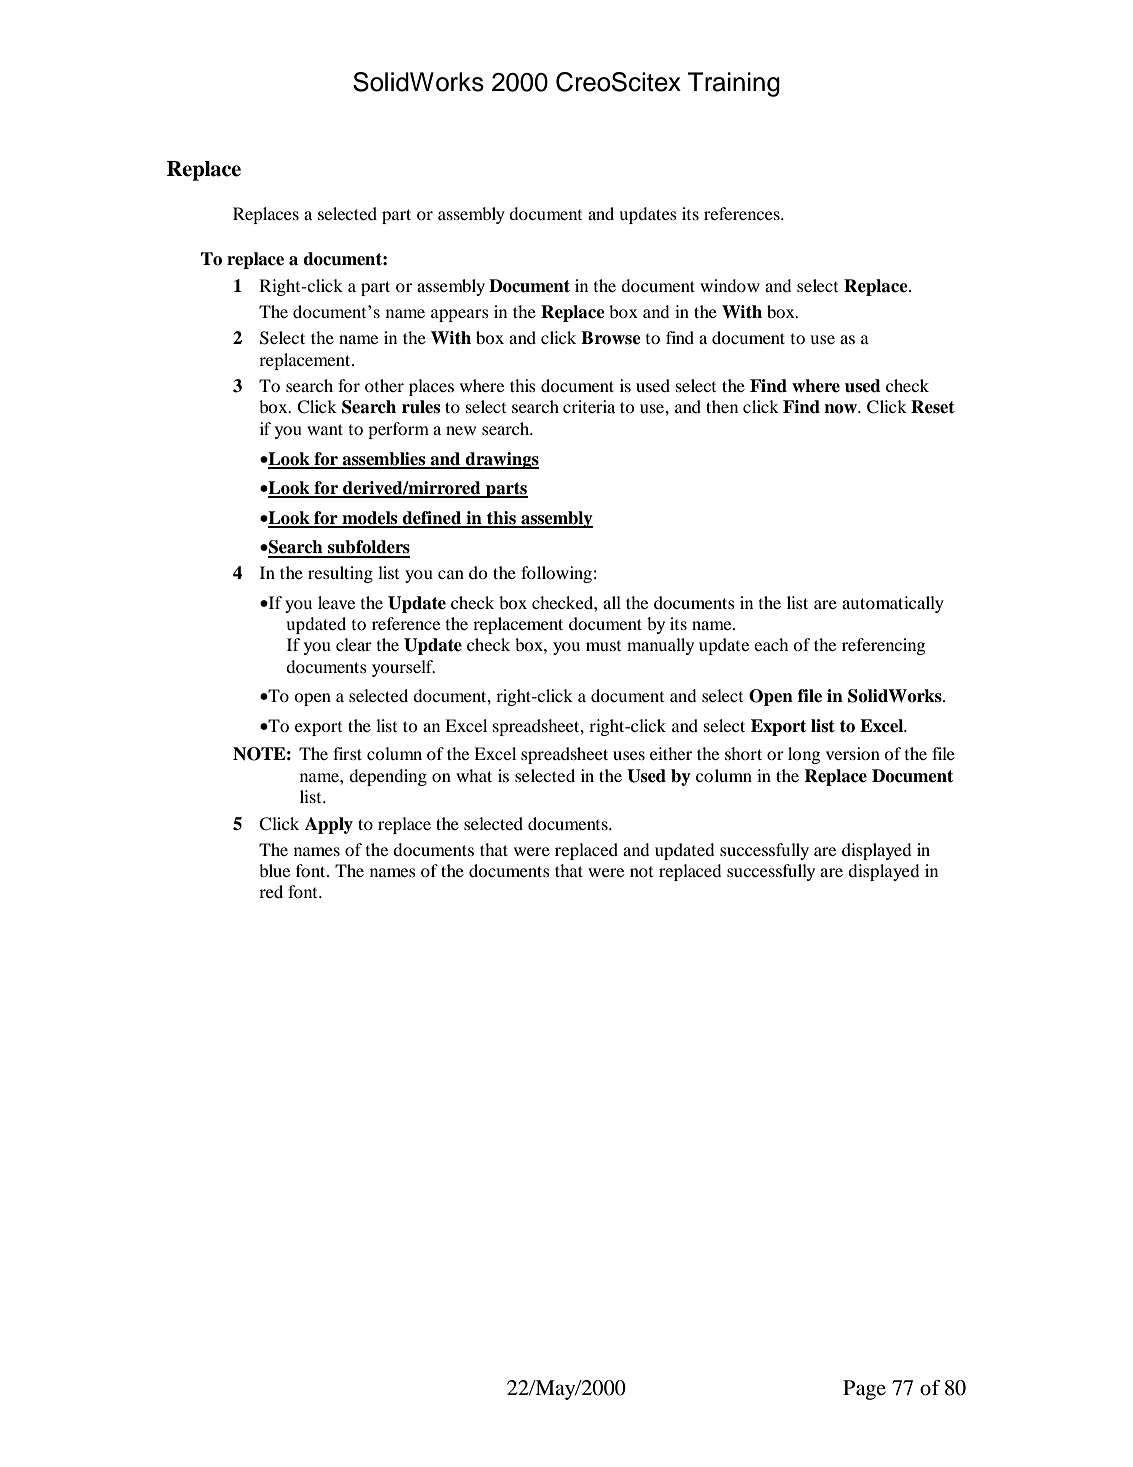  Describe the element at coordinates (841, 409) in the document. I see `now` at that location.
